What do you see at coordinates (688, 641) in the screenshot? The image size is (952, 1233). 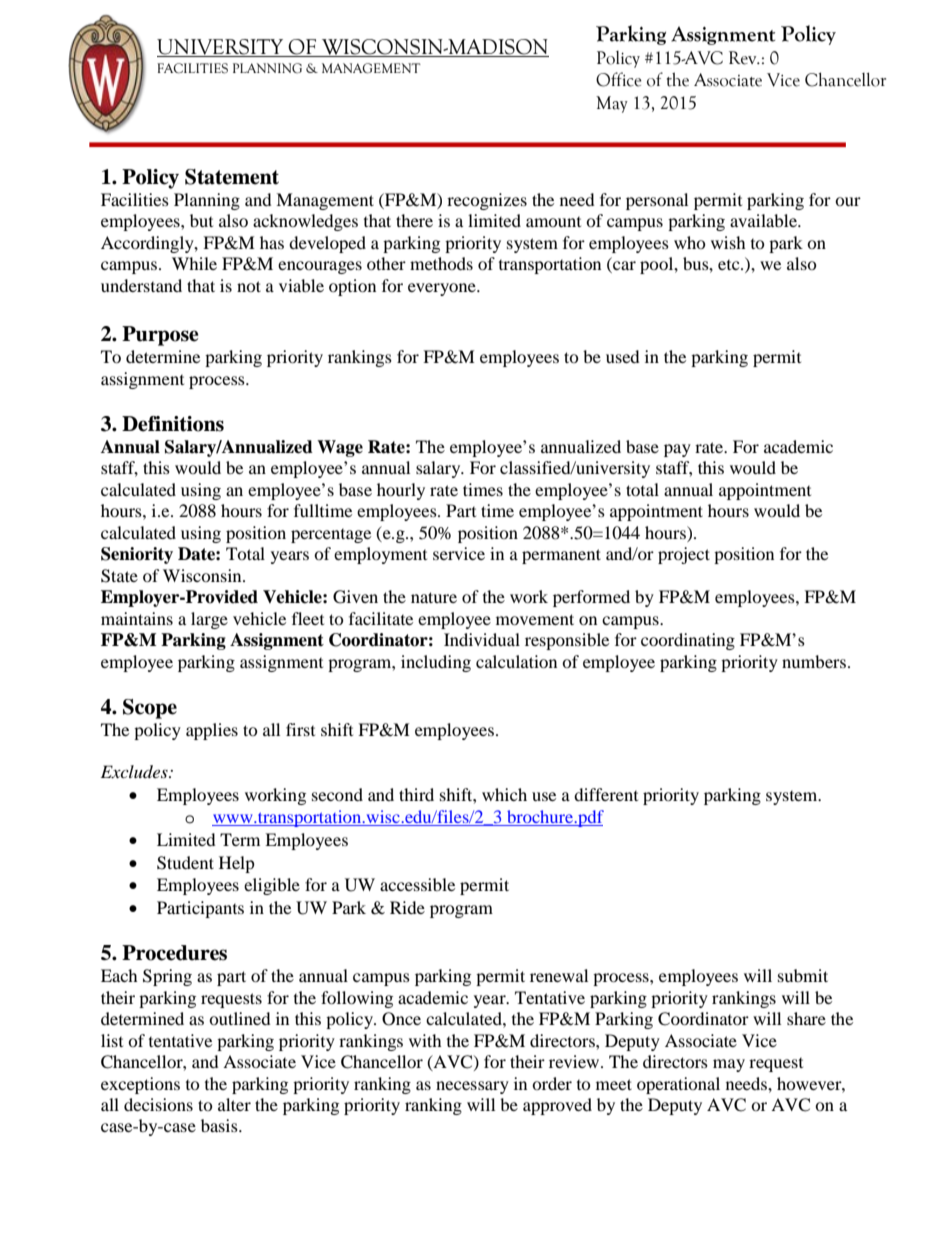 I see `coordinating` at bounding box center [688, 641].
